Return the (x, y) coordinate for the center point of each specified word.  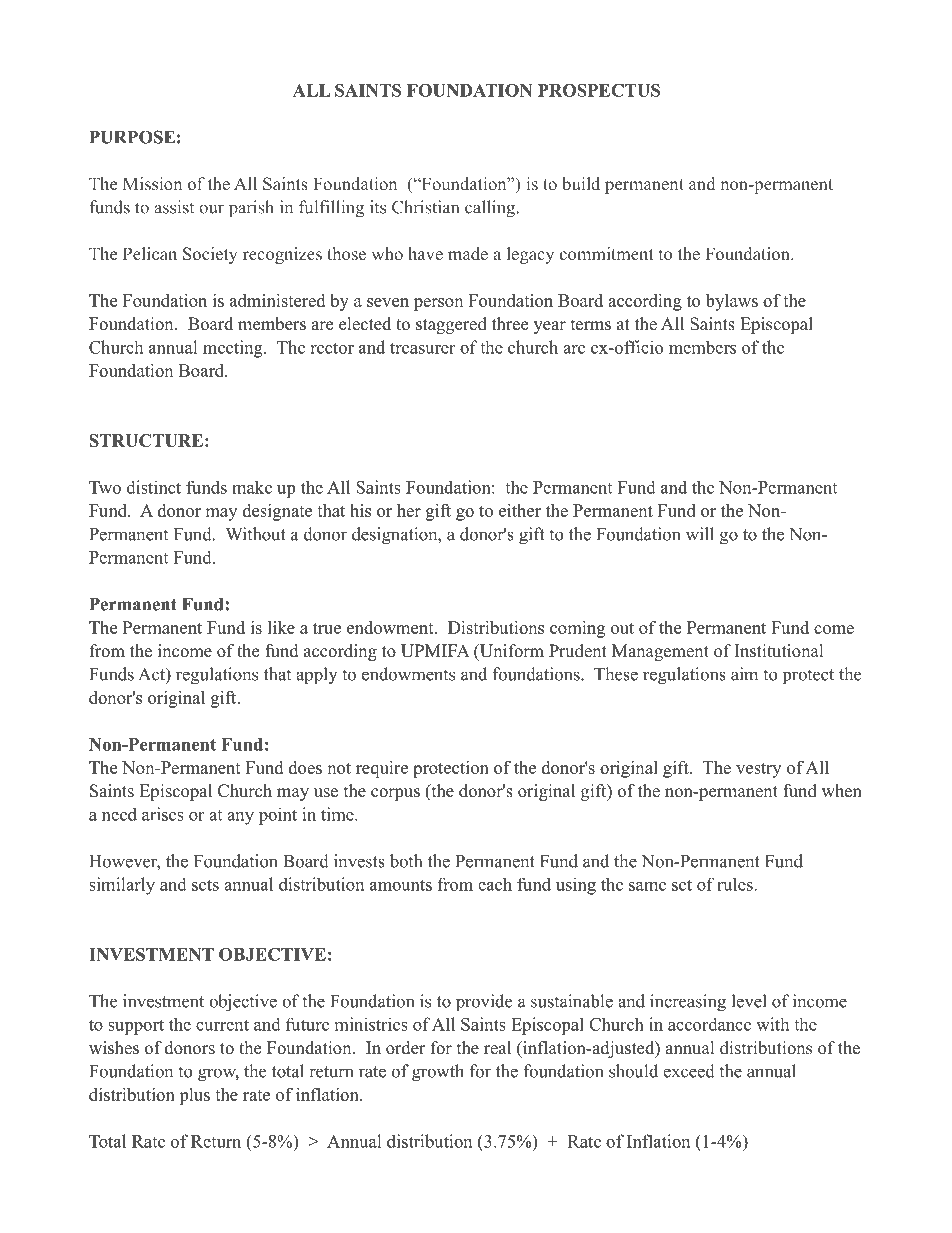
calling (491, 209)
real (497, 1048)
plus (194, 1096)
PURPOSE (132, 137)
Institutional (779, 651)
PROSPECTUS (599, 90)
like (281, 627)
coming (577, 629)
